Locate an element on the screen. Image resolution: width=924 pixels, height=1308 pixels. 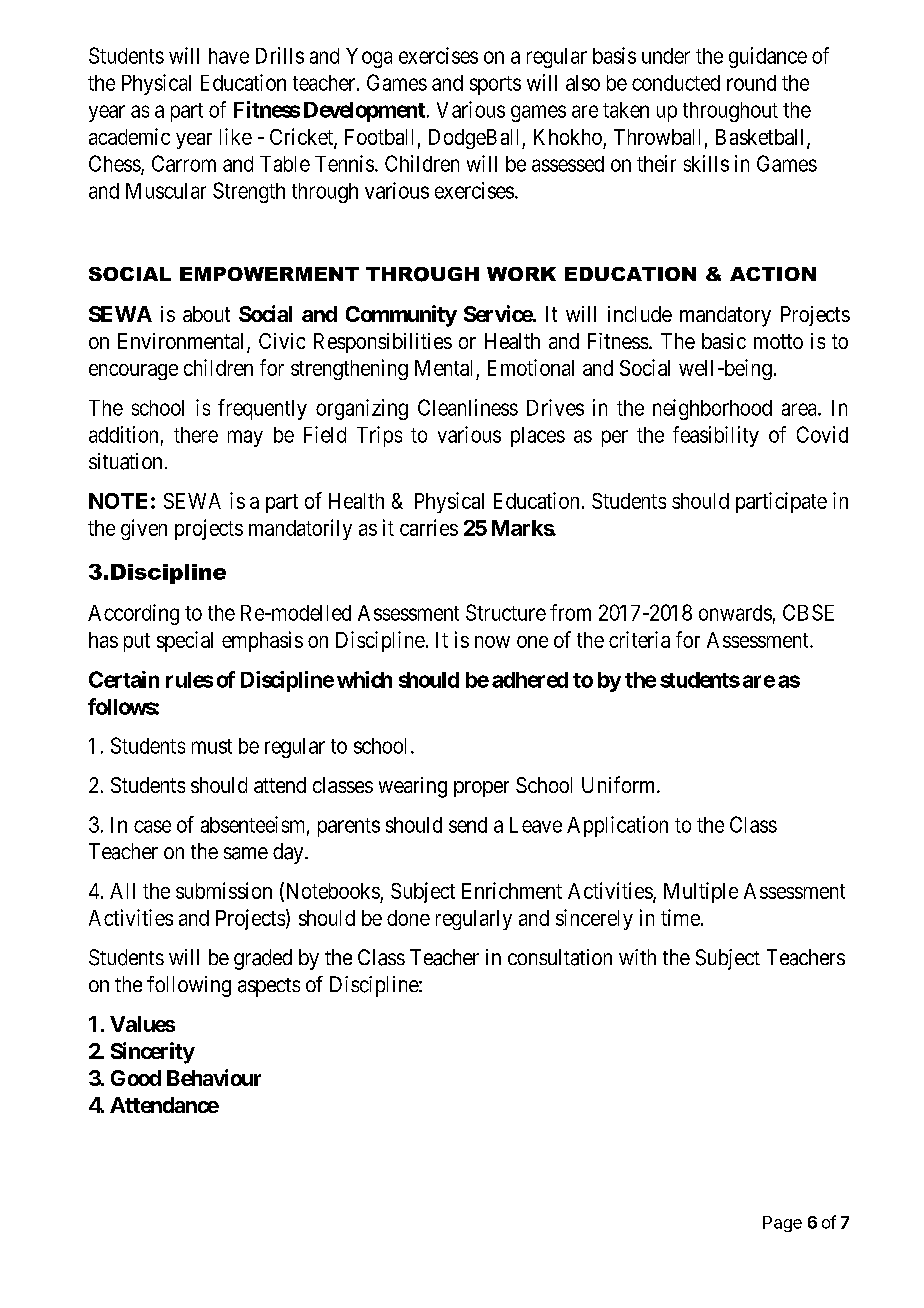
sports is located at coordinates (495, 85).
